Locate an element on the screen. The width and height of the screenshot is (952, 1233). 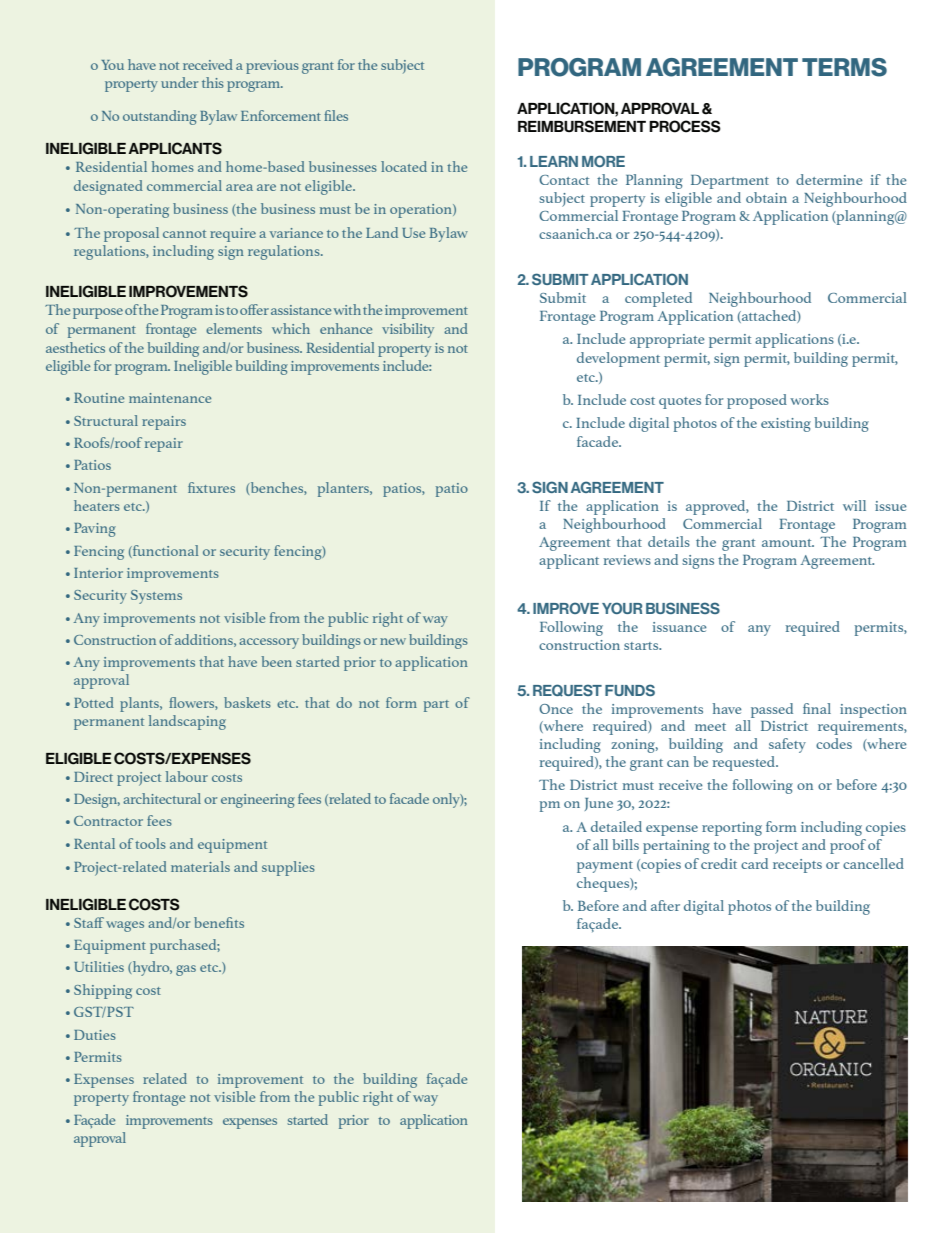
new is located at coordinates (393, 641).
